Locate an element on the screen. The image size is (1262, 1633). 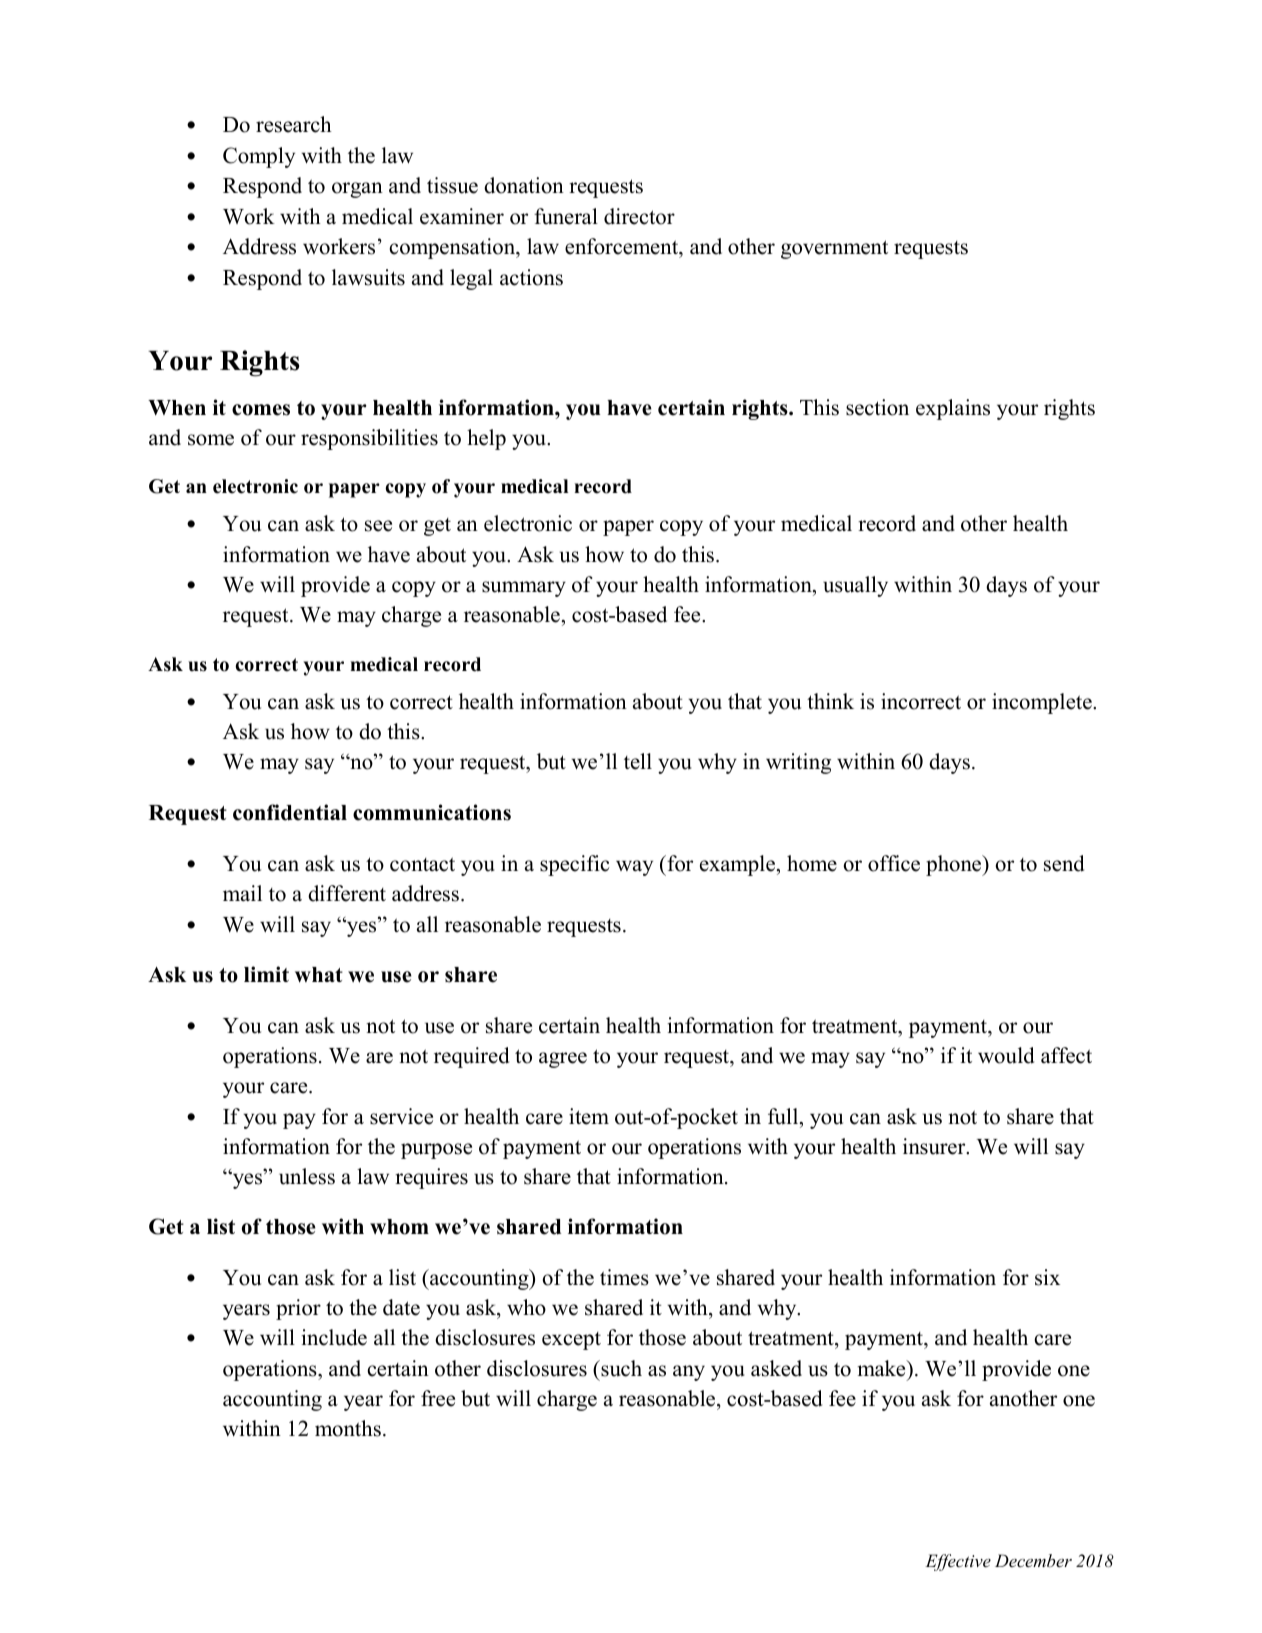
months is located at coordinates (348, 1428).
